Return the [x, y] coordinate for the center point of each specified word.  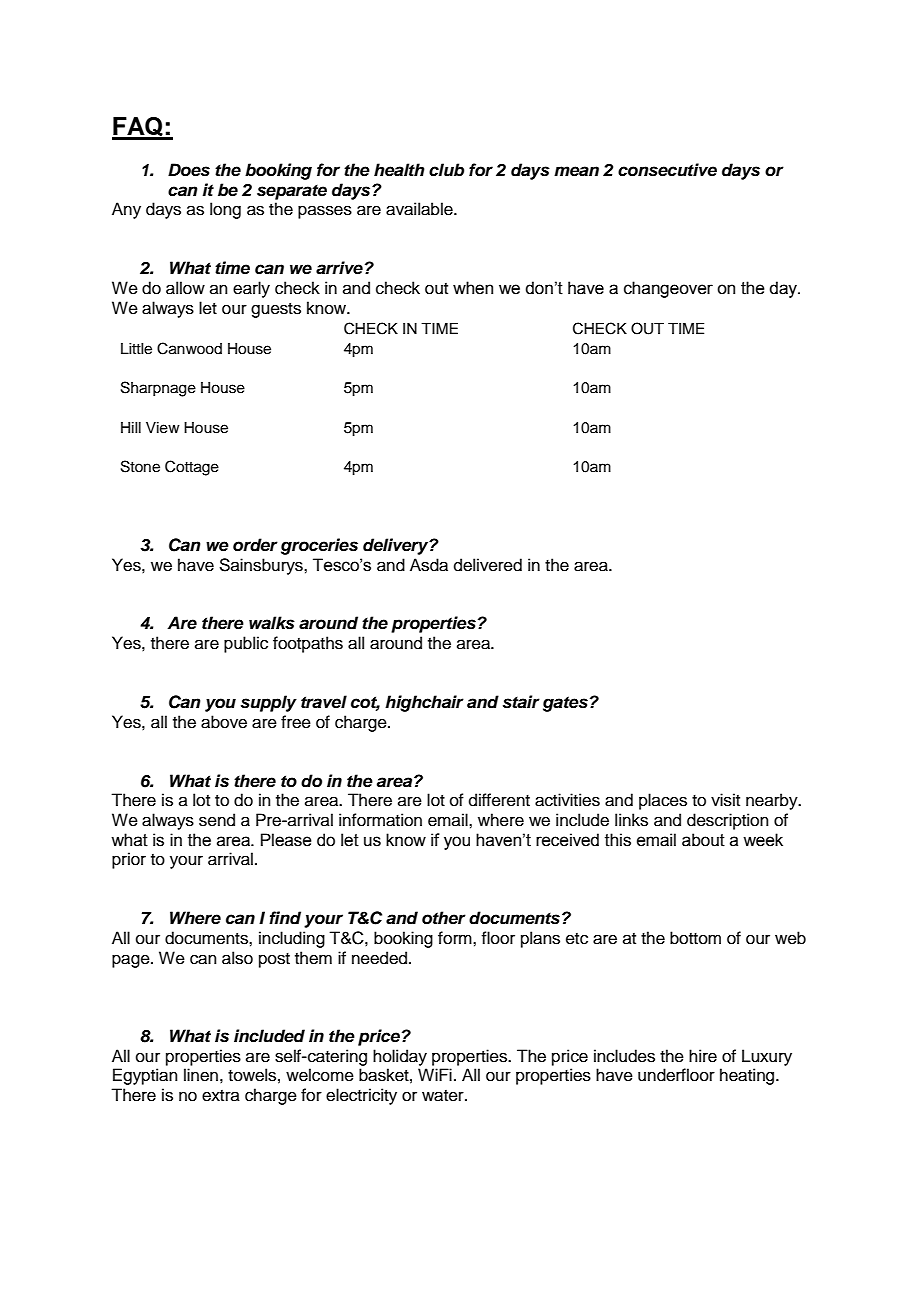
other [444, 918]
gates [565, 704]
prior [129, 860]
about [703, 840]
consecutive [667, 170]
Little [136, 349]
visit [725, 800]
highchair [424, 703]
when [473, 288]
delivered [488, 565]
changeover [668, 289]
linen [201, 1075]
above [224, 722]
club [446, 170]
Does [189, 170]
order [255, 545]
